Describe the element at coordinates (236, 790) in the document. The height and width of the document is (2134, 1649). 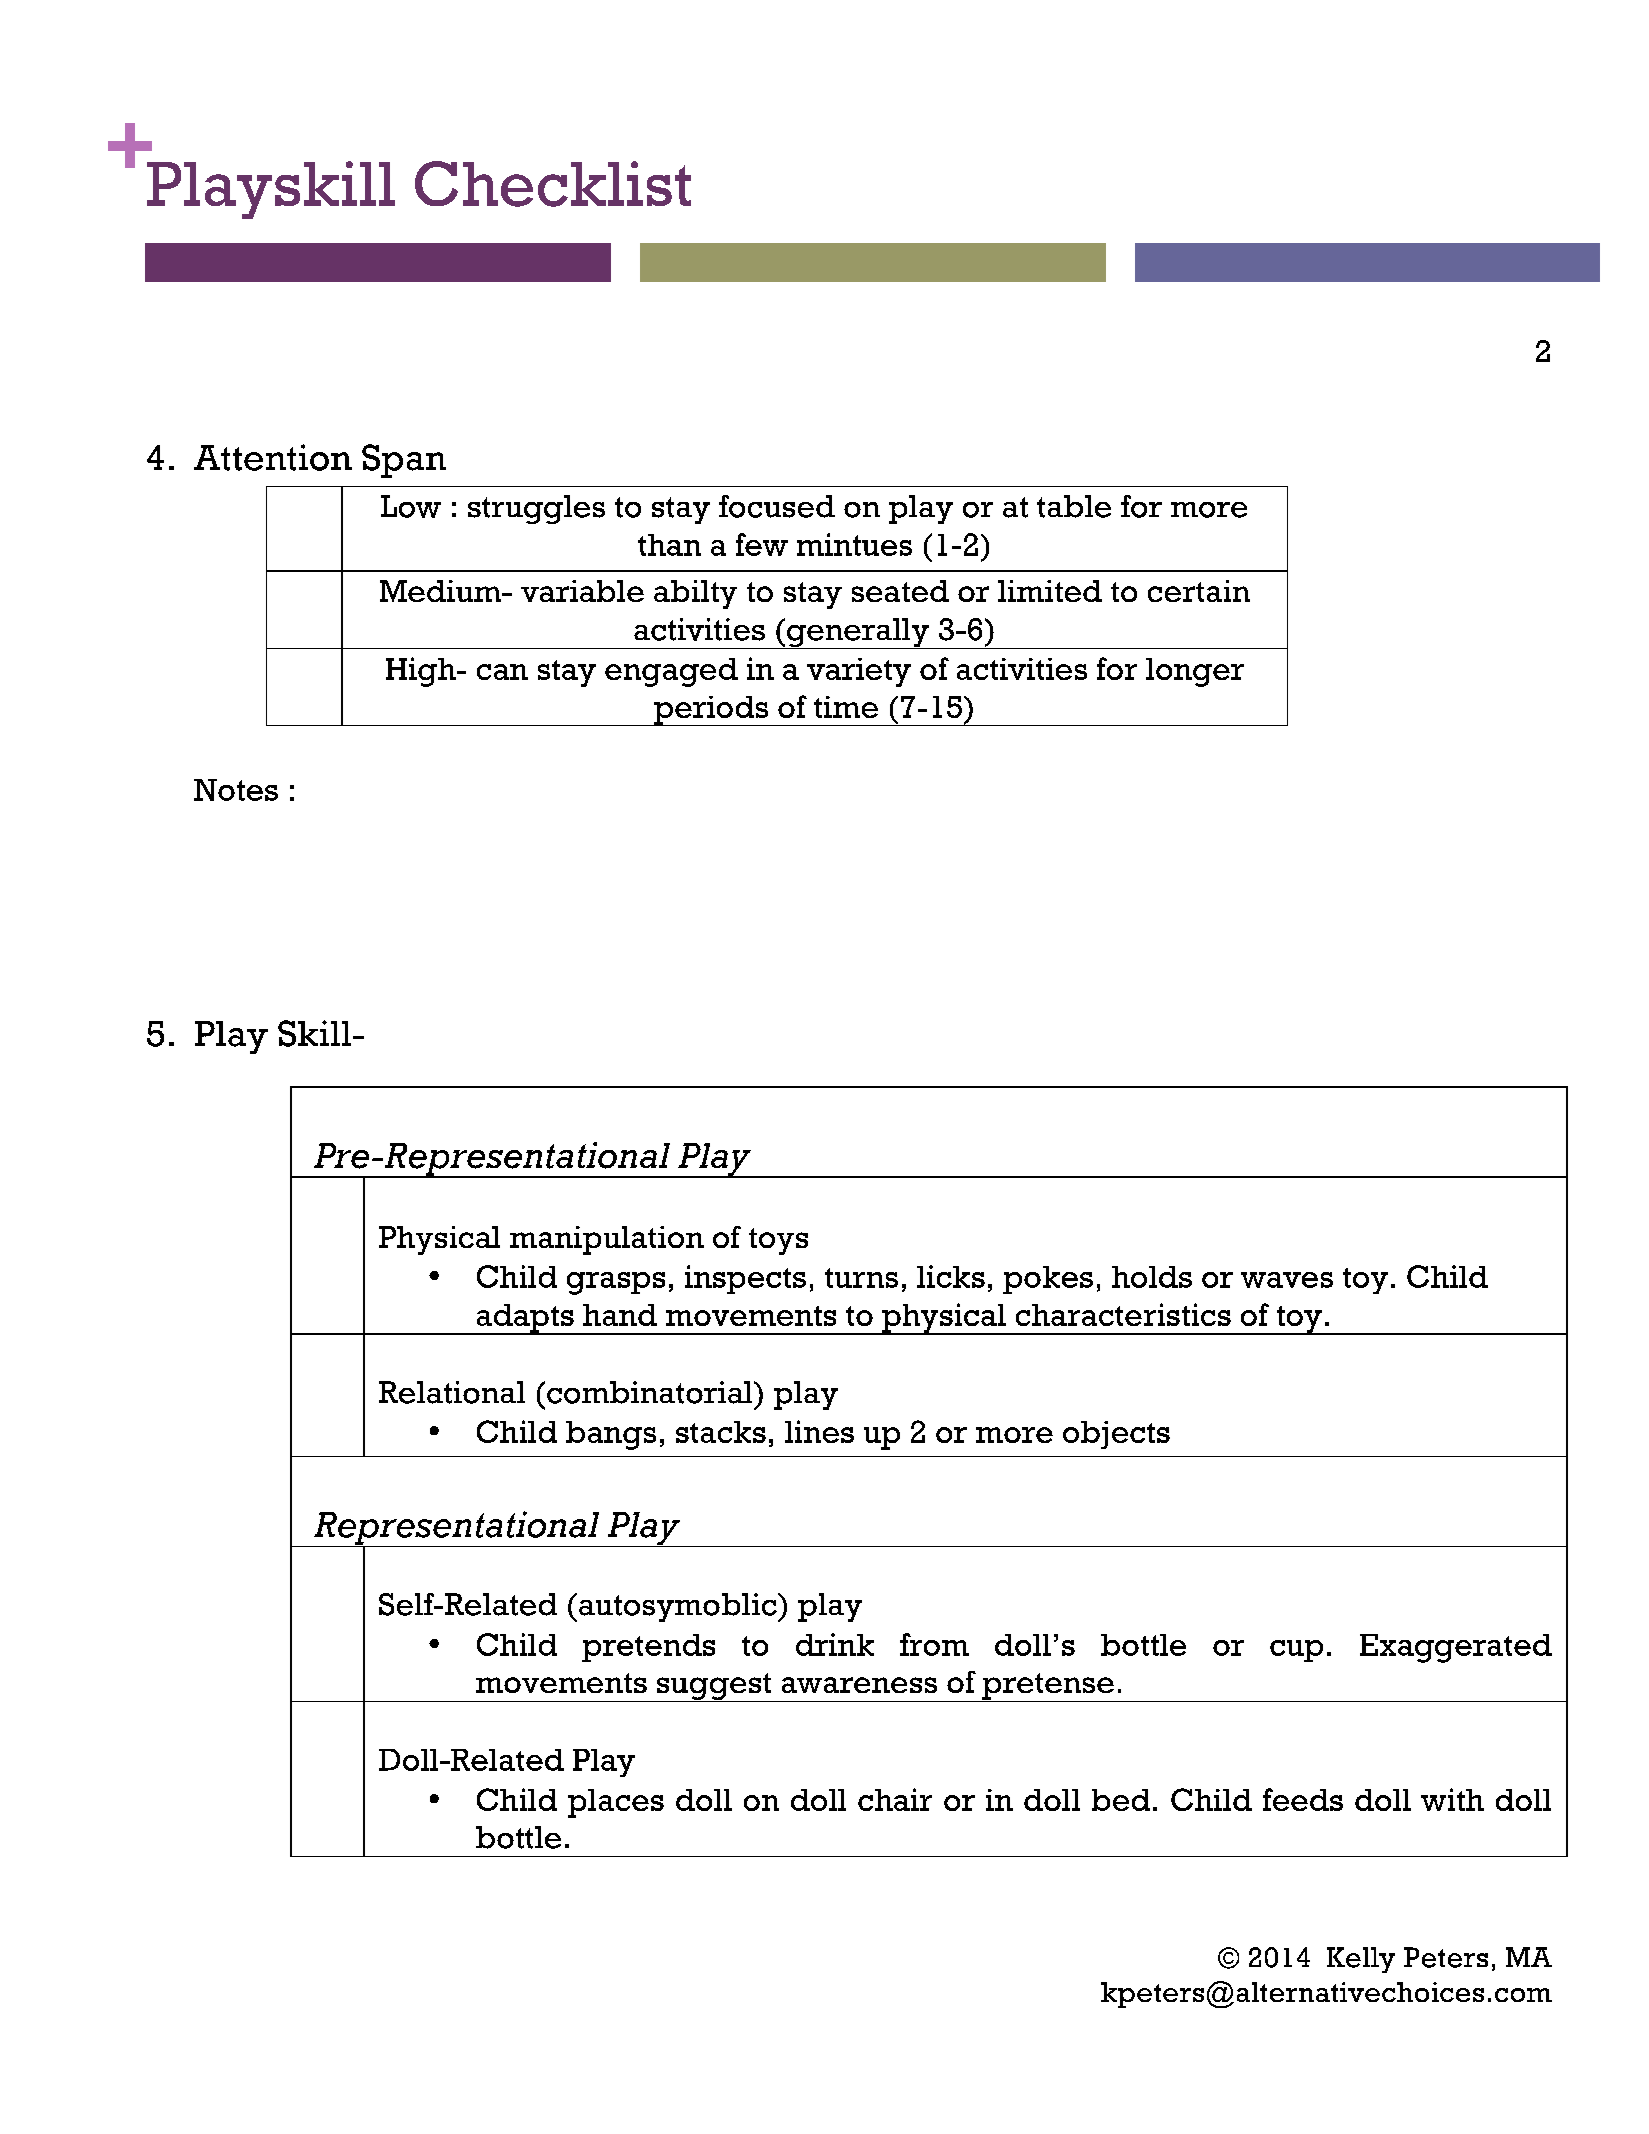
I see `Notes` at that location.
